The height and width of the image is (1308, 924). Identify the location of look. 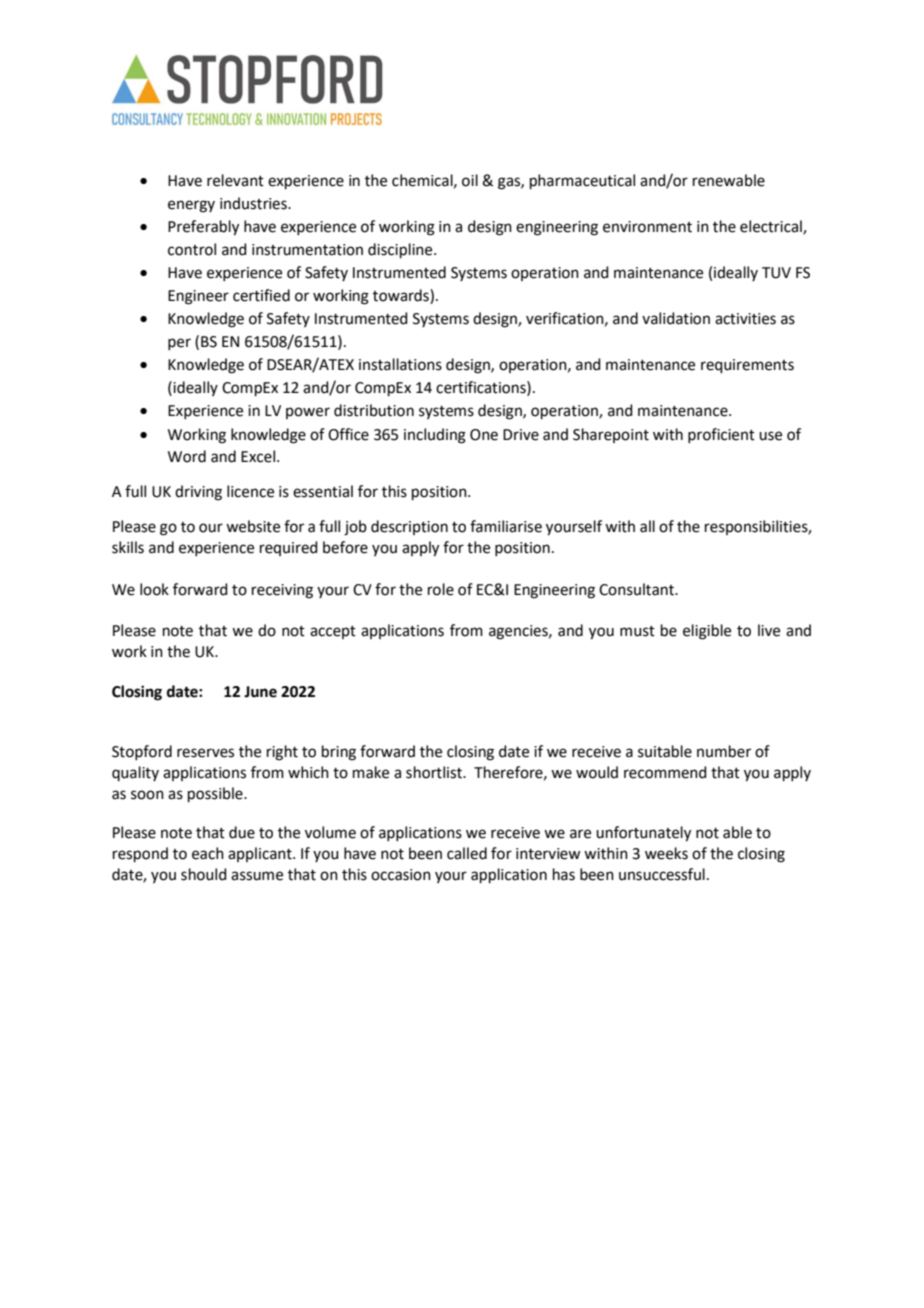
(154, 589).
